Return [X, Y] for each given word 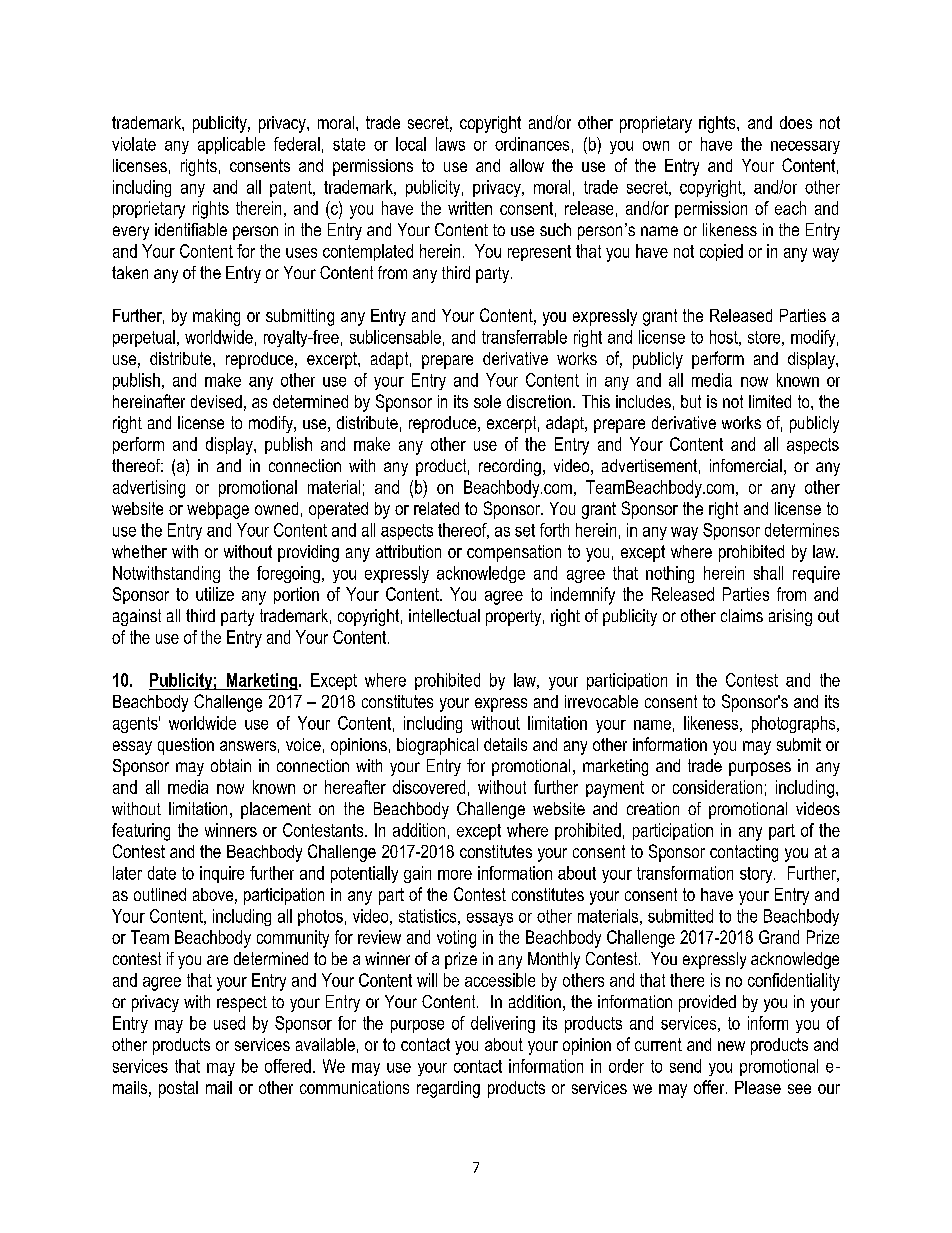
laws [450, 144]
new [731, 1046]
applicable [231, 145]
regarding [448, 1089]
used [229, 1023]
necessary [805, 147]
